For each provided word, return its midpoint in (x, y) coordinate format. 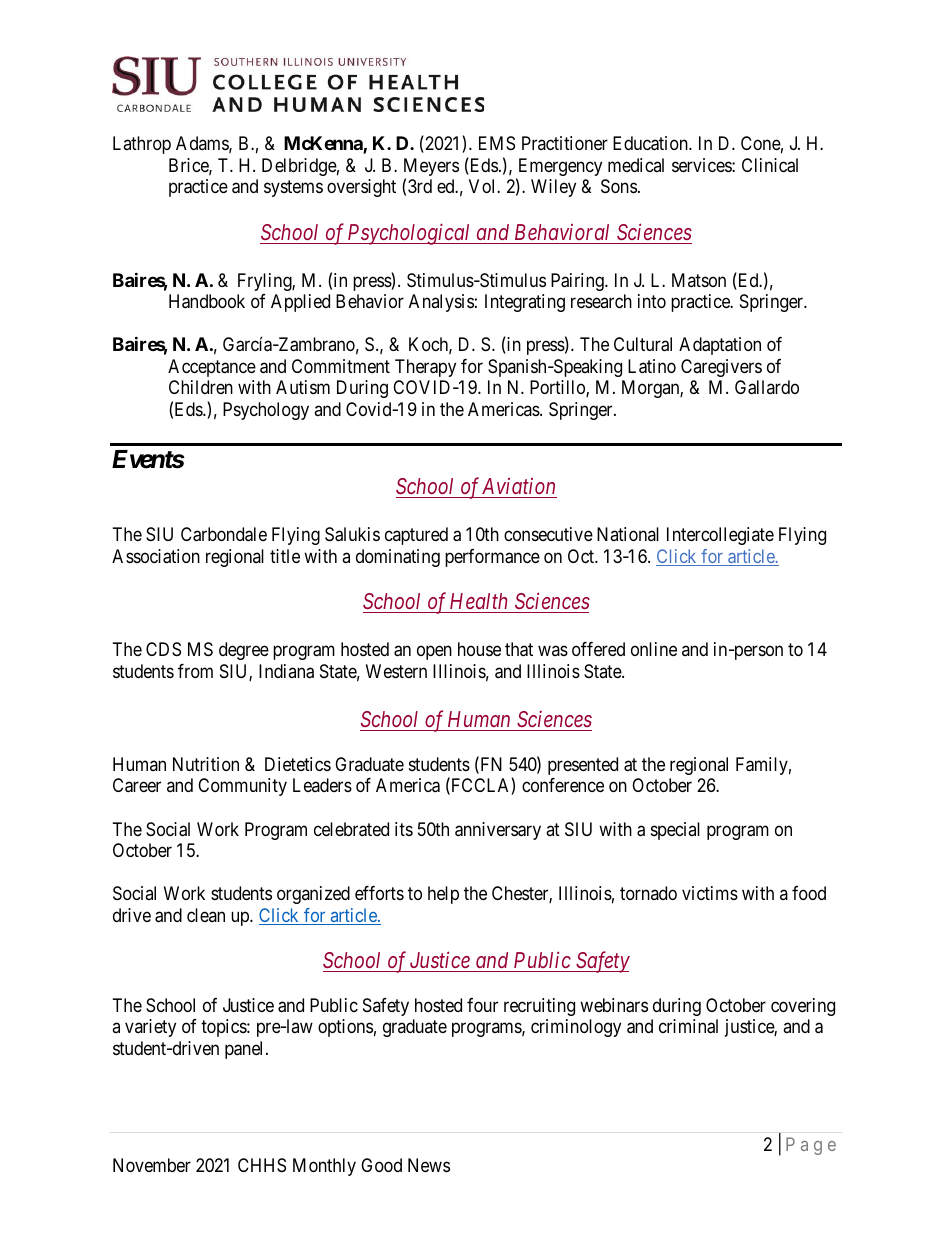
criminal (688, 1026)
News (429, 1165)
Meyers (431, 168)
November (152, 1165)
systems (293, 189)
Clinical (770, 165)
